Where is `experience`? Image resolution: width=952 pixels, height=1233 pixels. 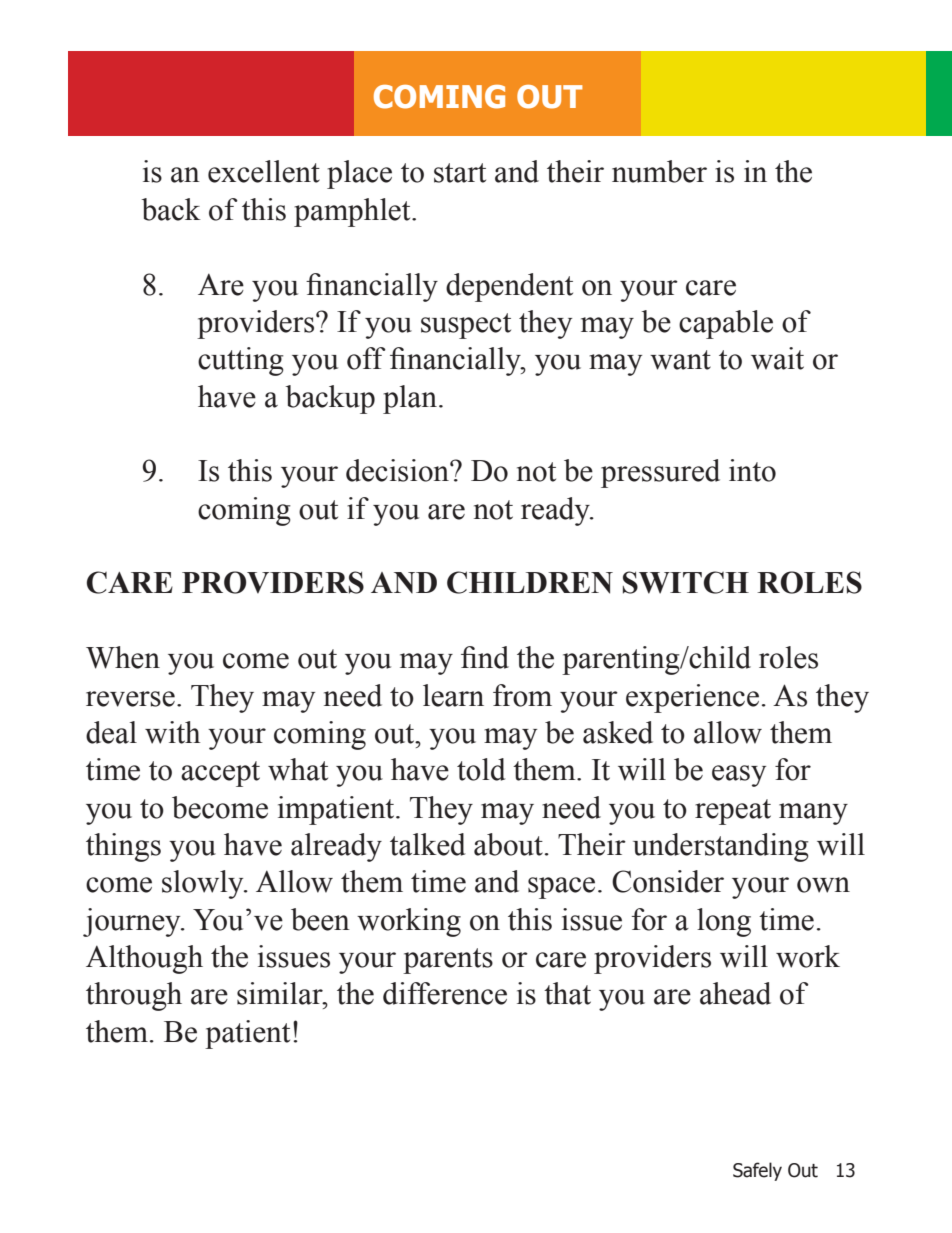 experience is located at coordinates (692, 698).
